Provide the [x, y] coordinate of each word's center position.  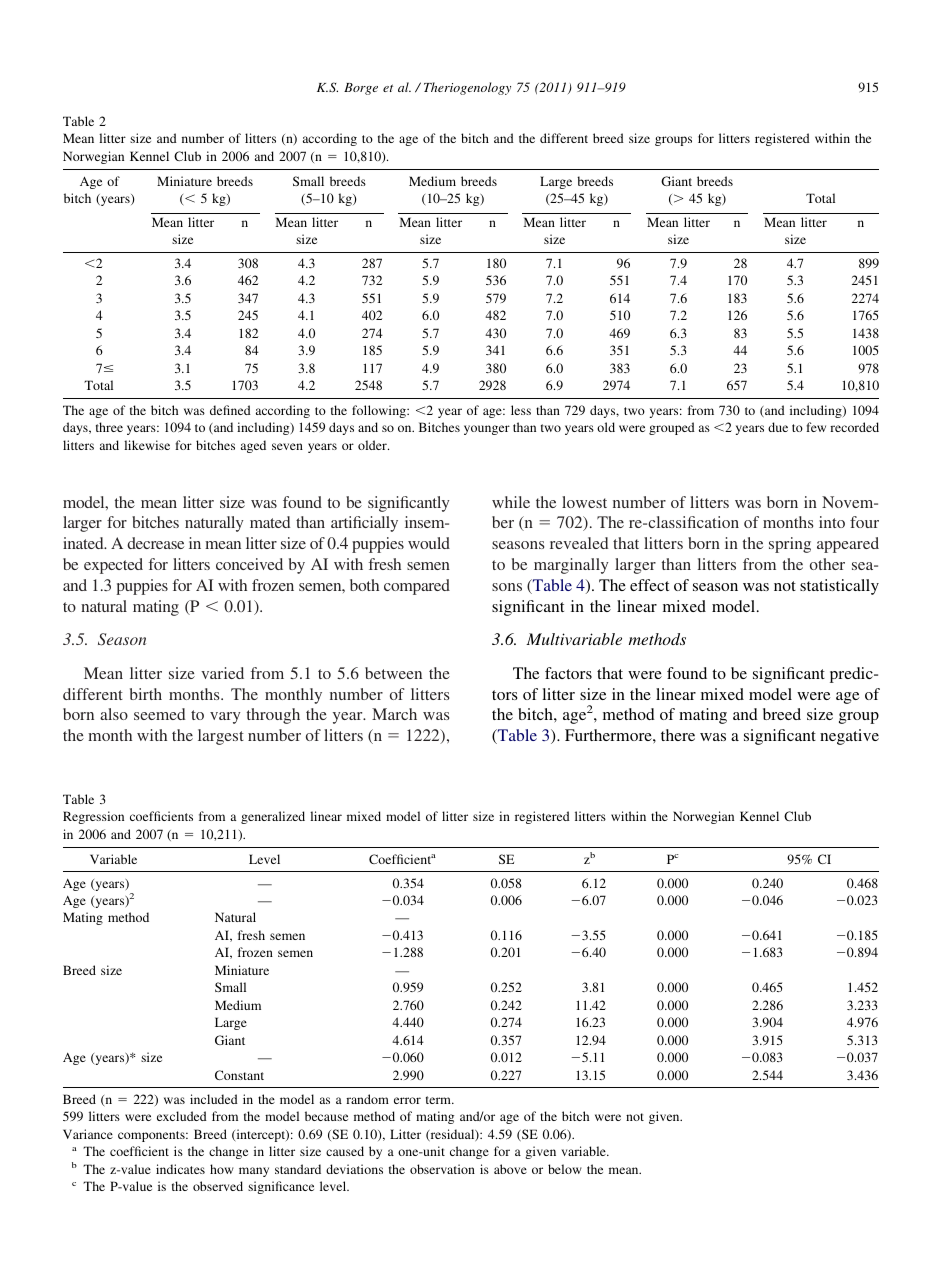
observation [442, 1169]
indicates [180, 1169]
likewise [147, 445]
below [565, 1169]
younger [487, 430]
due [778, 427]
